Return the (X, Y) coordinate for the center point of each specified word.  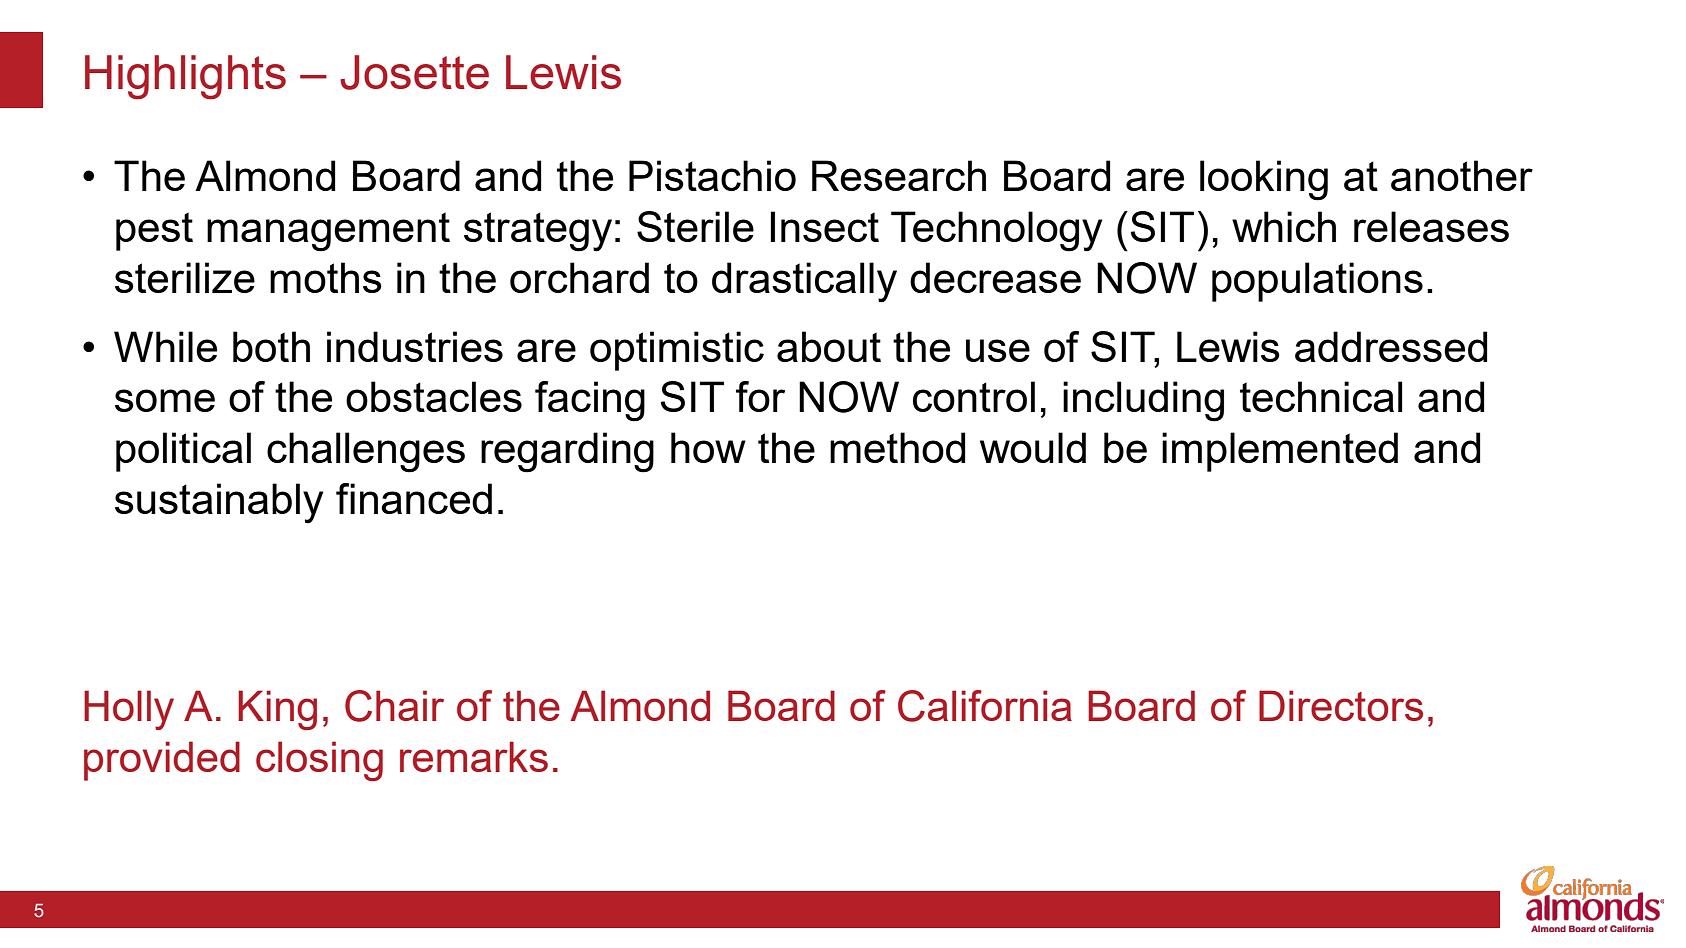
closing (319, 761)
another (1462, 175)
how (708, 447)
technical (1321, 396)
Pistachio (712, 175)
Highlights (185, 77)
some (165, 400)
